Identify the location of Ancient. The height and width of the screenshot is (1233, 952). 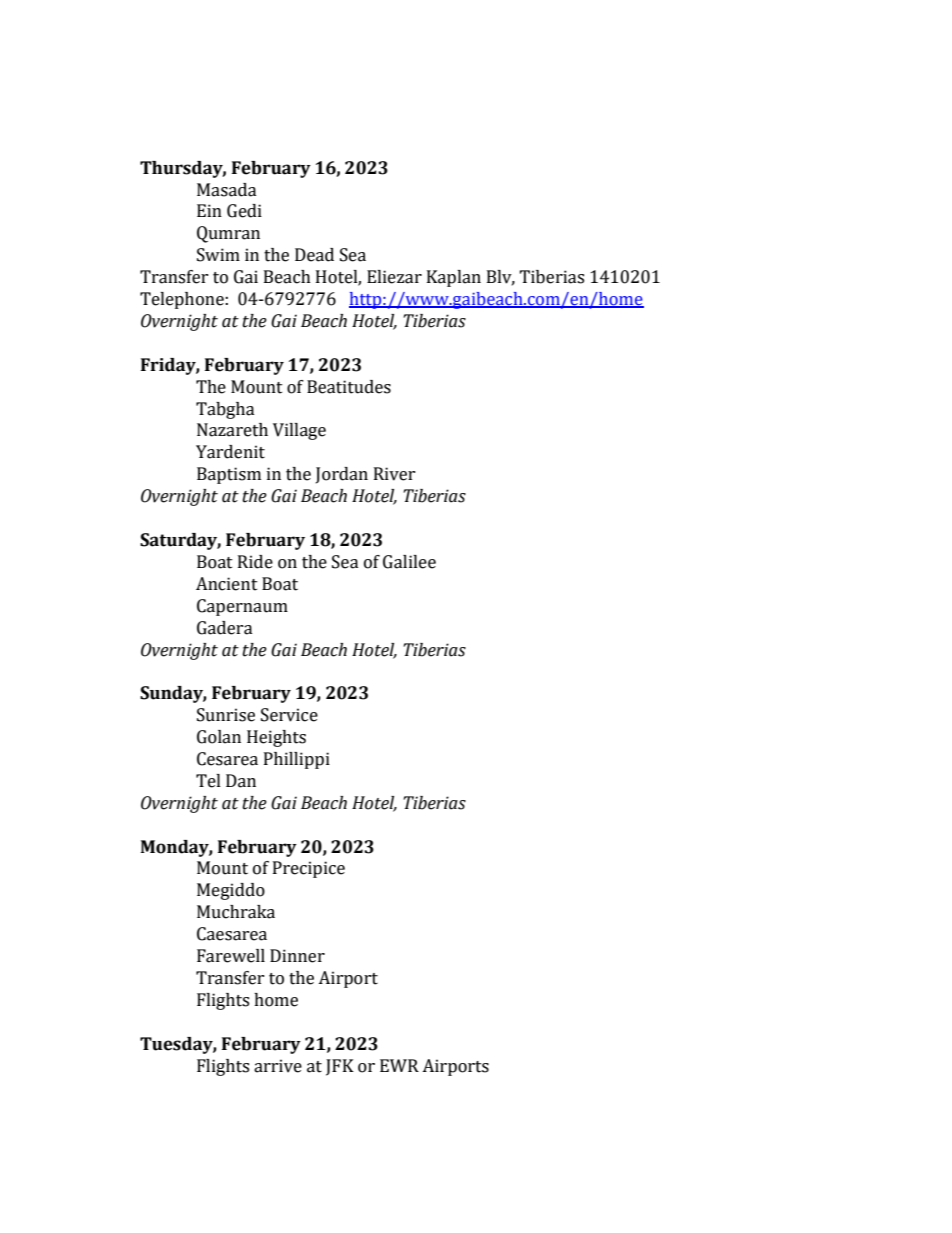
(227, 584).
